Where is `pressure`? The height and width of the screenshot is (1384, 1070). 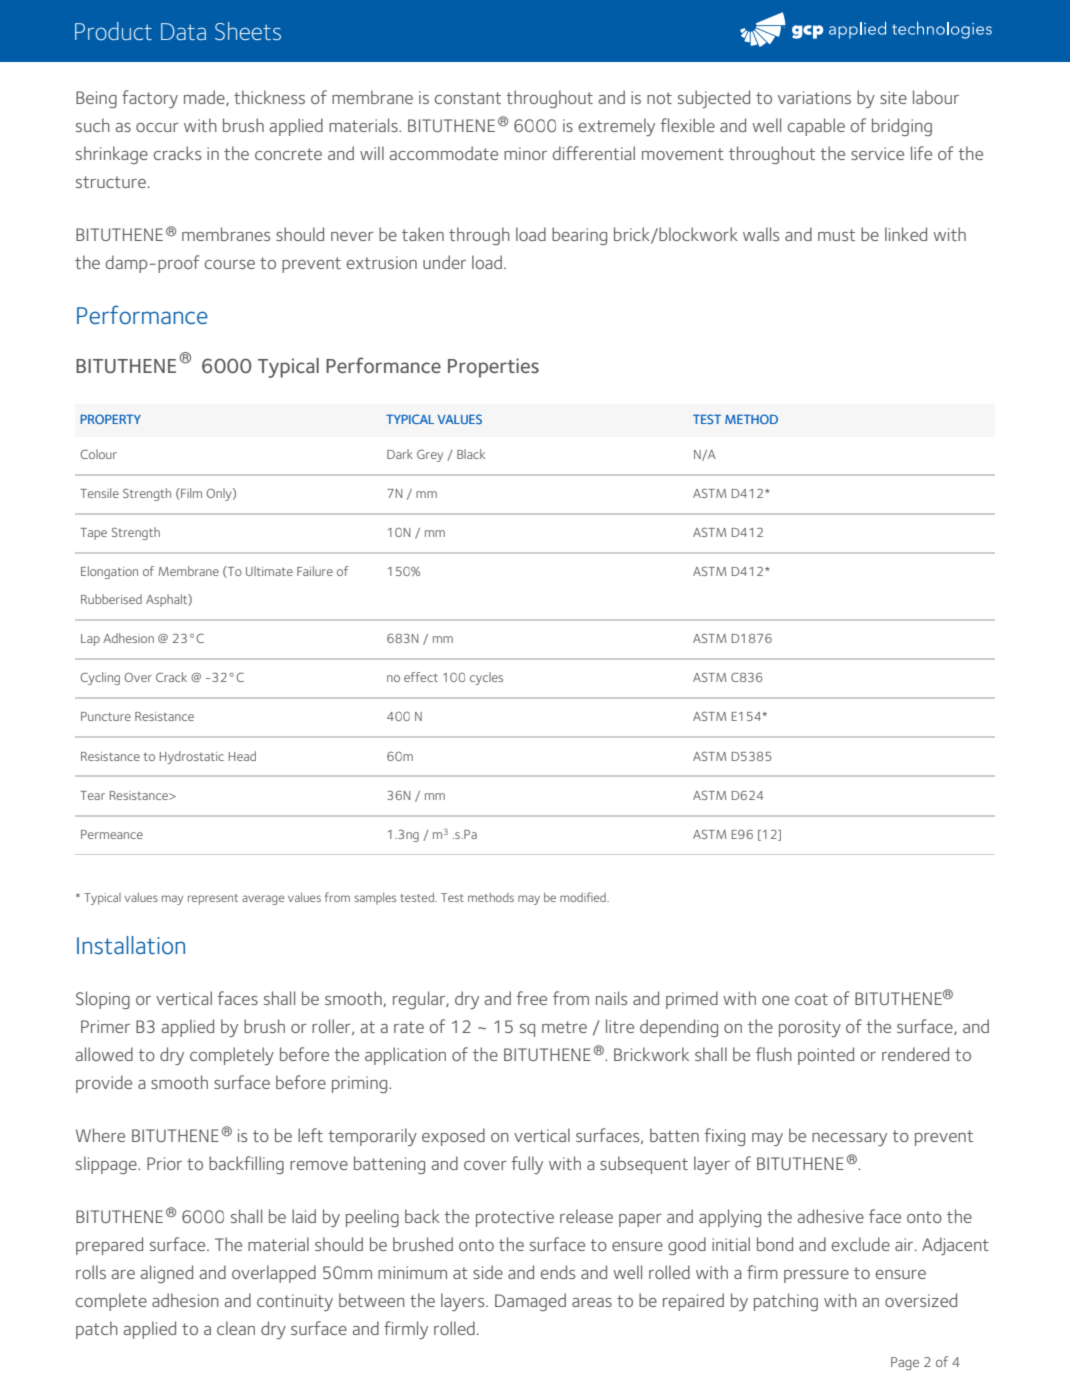 pressure is located at coordinates (816, 1276).
